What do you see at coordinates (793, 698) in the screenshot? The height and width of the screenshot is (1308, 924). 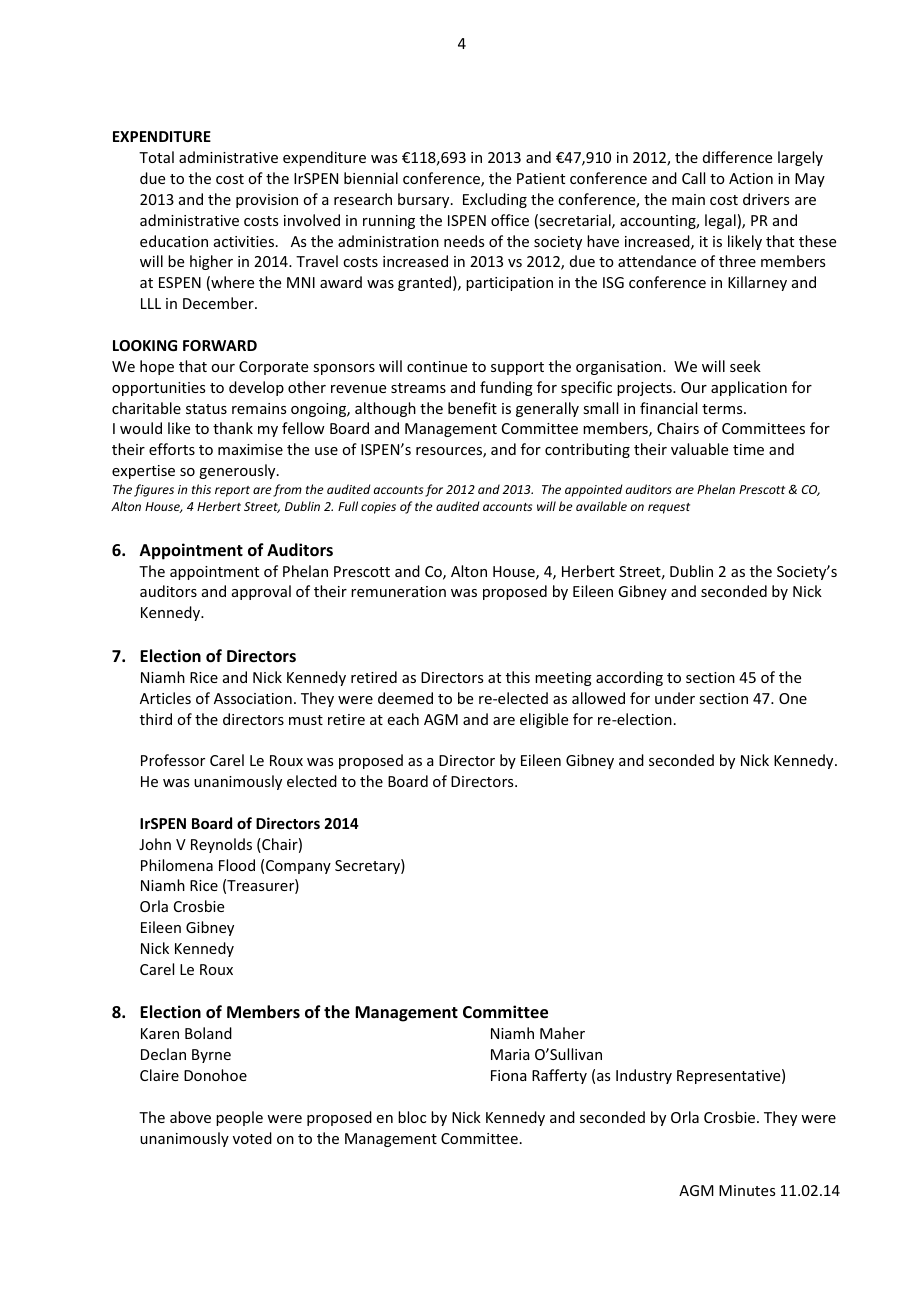 I see `One` at bounding box center [793, 698].
